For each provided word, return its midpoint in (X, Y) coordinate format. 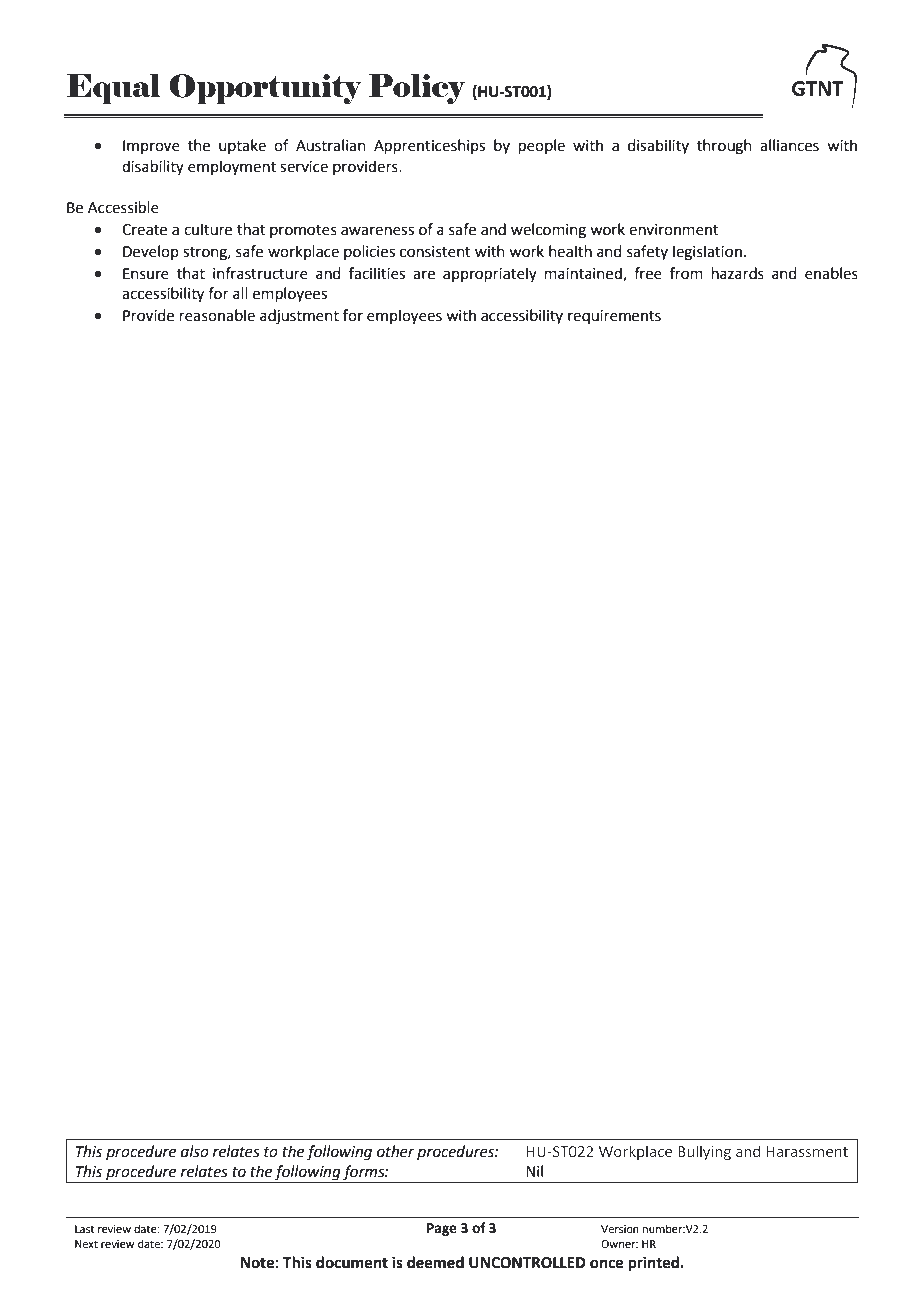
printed (655, 1264)
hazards (738, 273)
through (724, 147)
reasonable (217, 315)
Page (442, 1229)
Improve (151, 147)
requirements (614, 317)
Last (84, 1229)
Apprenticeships (429, 146)
